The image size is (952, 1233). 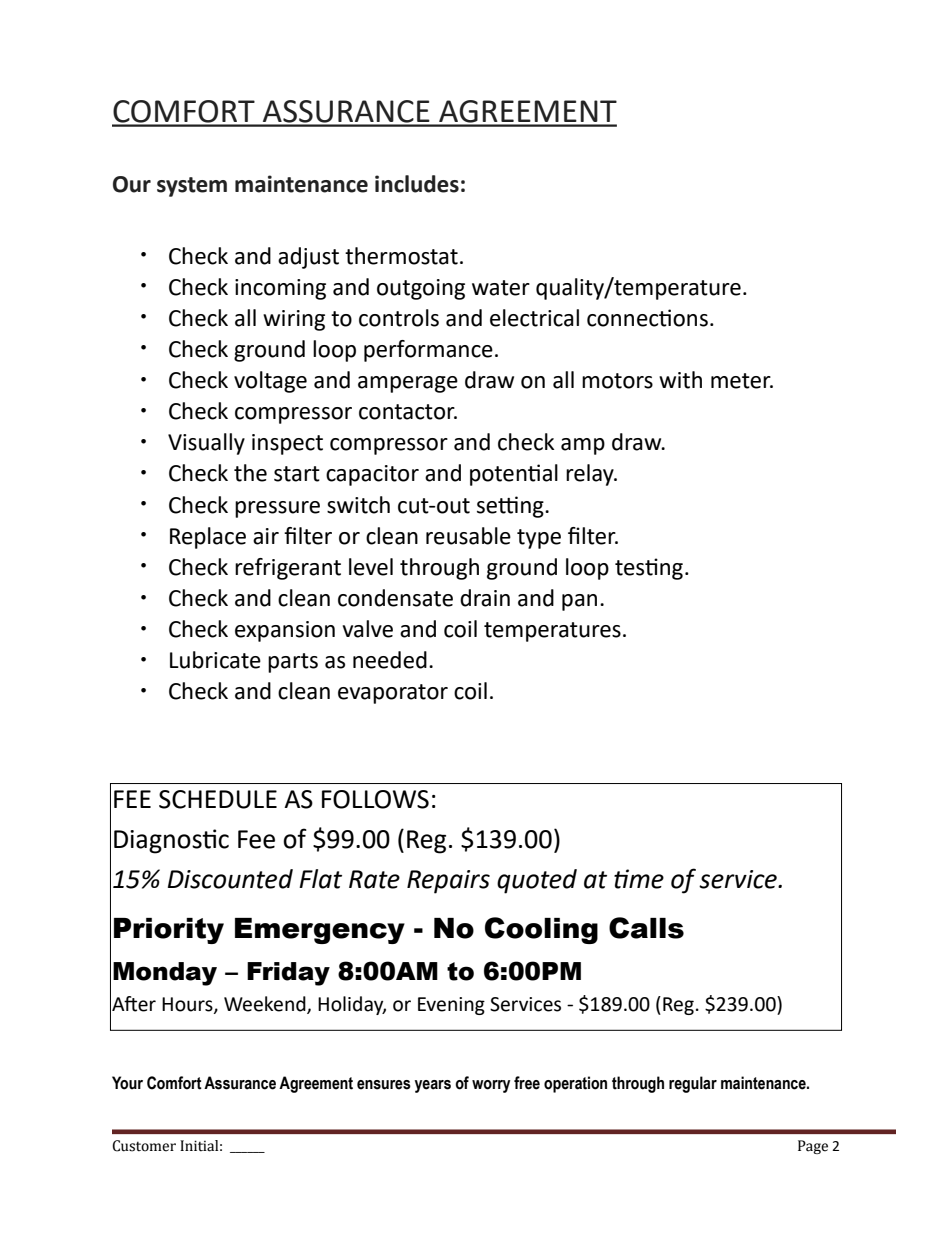 I want to click on needed, so click(x=390, y=660).
